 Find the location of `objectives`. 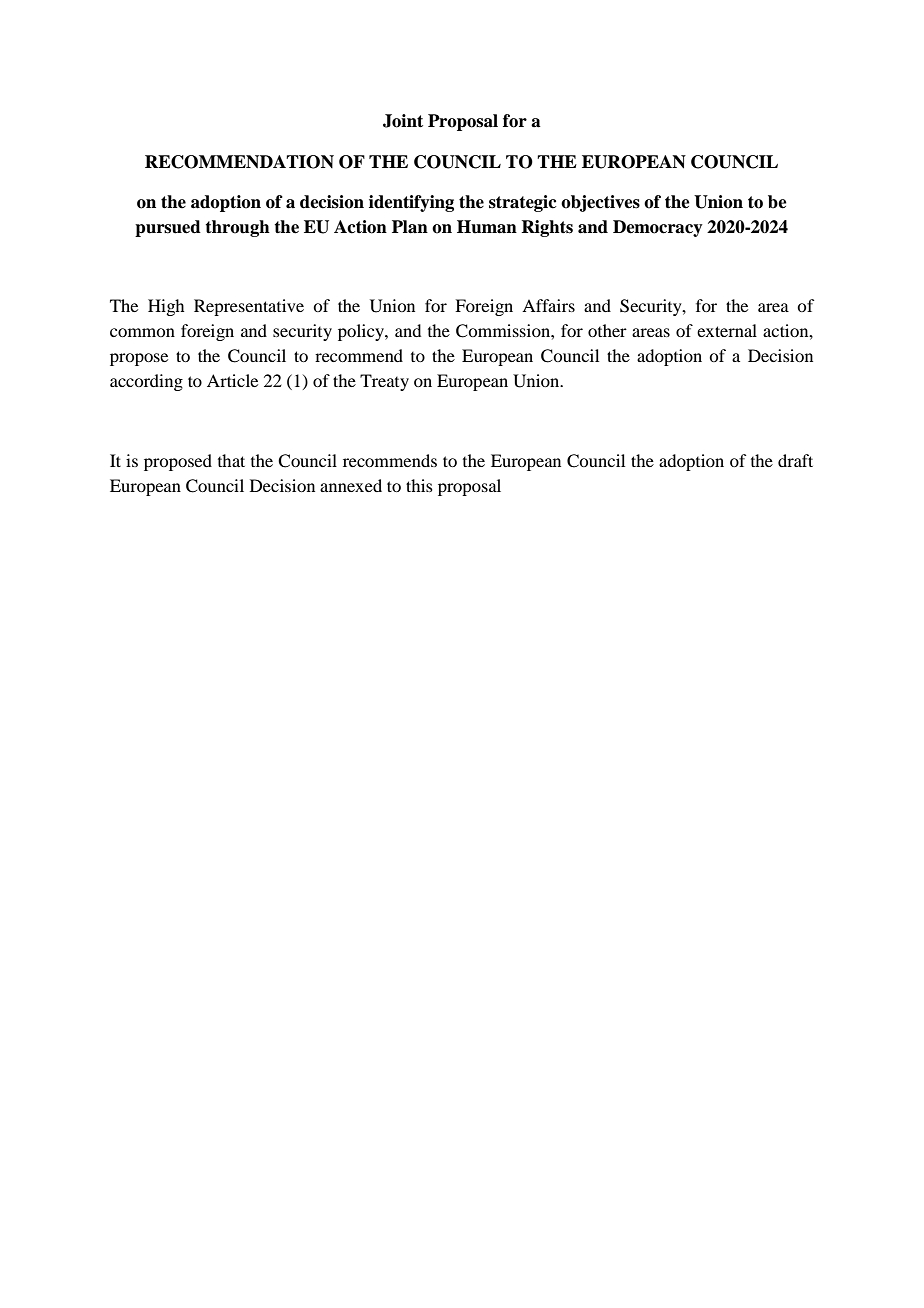

objectives is located at coordinates (600, 203).
